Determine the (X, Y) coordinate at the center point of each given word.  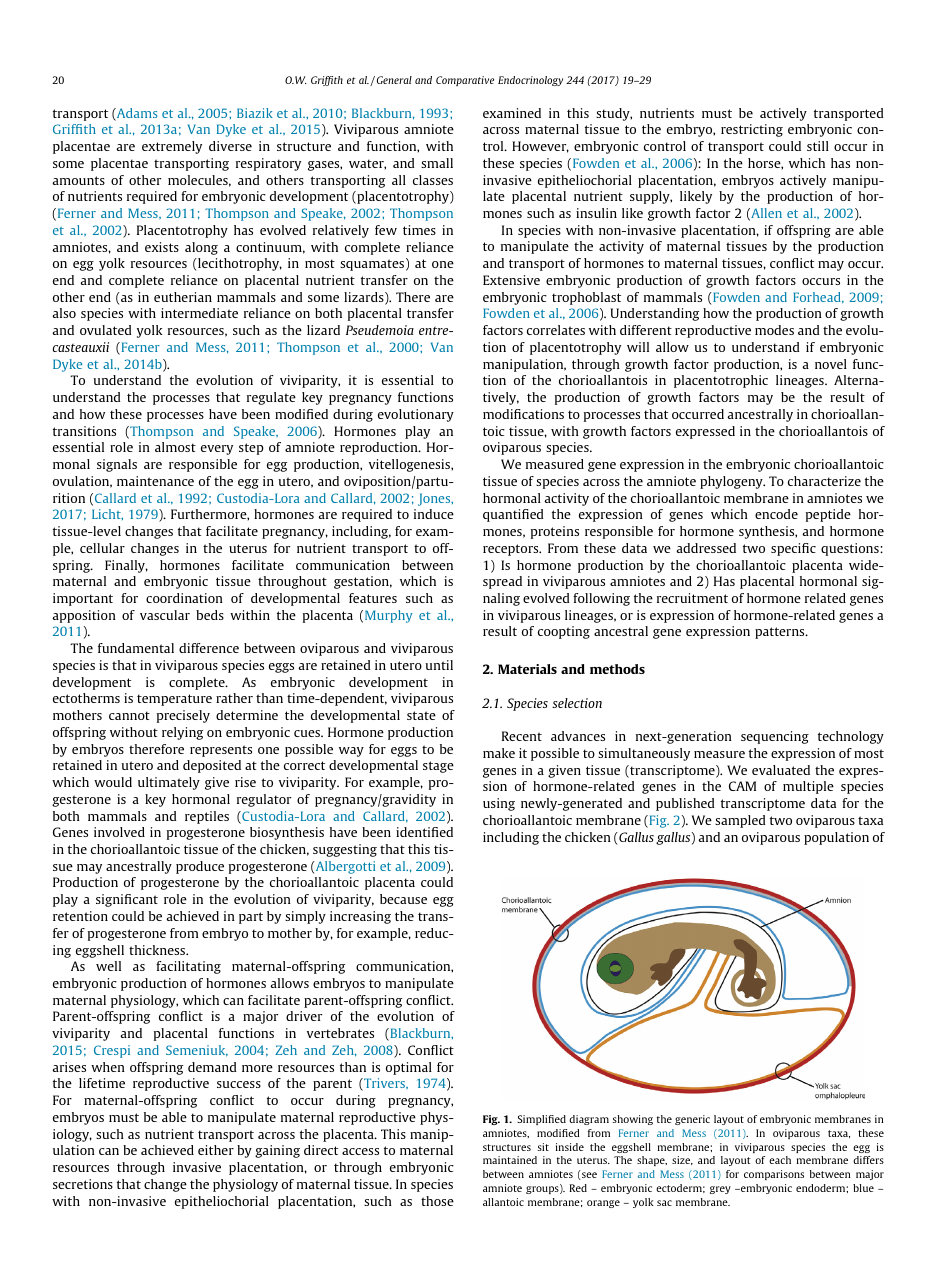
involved (119, 832)
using (499, 804)
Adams (136, 114)
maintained (510, 1160)
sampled (740, 821)
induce (434, 514)
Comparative (465, 81)
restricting (752, 130)
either (216, 1150)
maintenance (155, 481)
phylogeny (732, 482)
